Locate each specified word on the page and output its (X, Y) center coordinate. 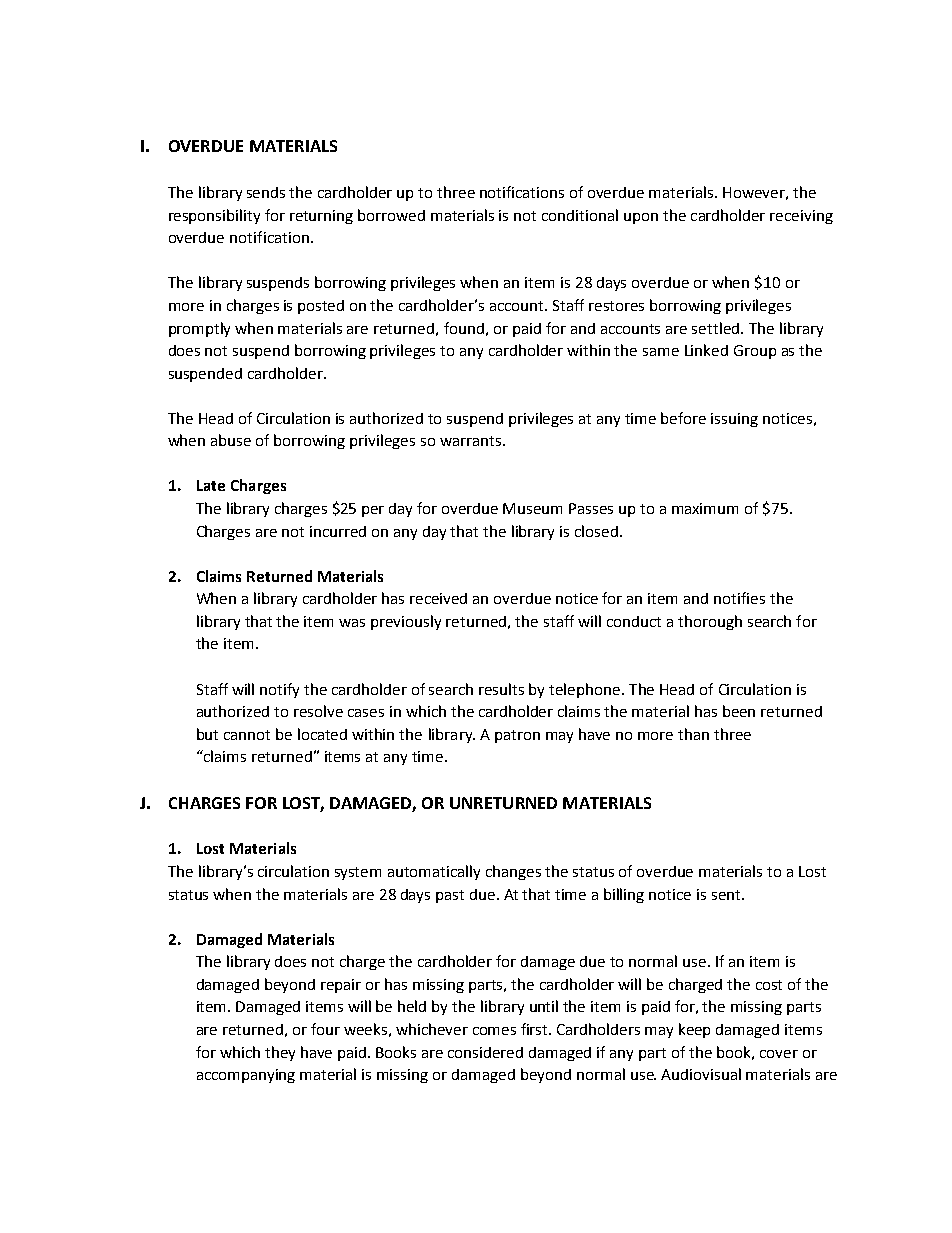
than (693, 734)
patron (517, 736)
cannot (247, 735)
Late (211, 485)
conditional (580, 215)
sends (266, 192)
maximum (705, 508)
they (280, 1053)
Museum (532, 508)
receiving (801, 217)
